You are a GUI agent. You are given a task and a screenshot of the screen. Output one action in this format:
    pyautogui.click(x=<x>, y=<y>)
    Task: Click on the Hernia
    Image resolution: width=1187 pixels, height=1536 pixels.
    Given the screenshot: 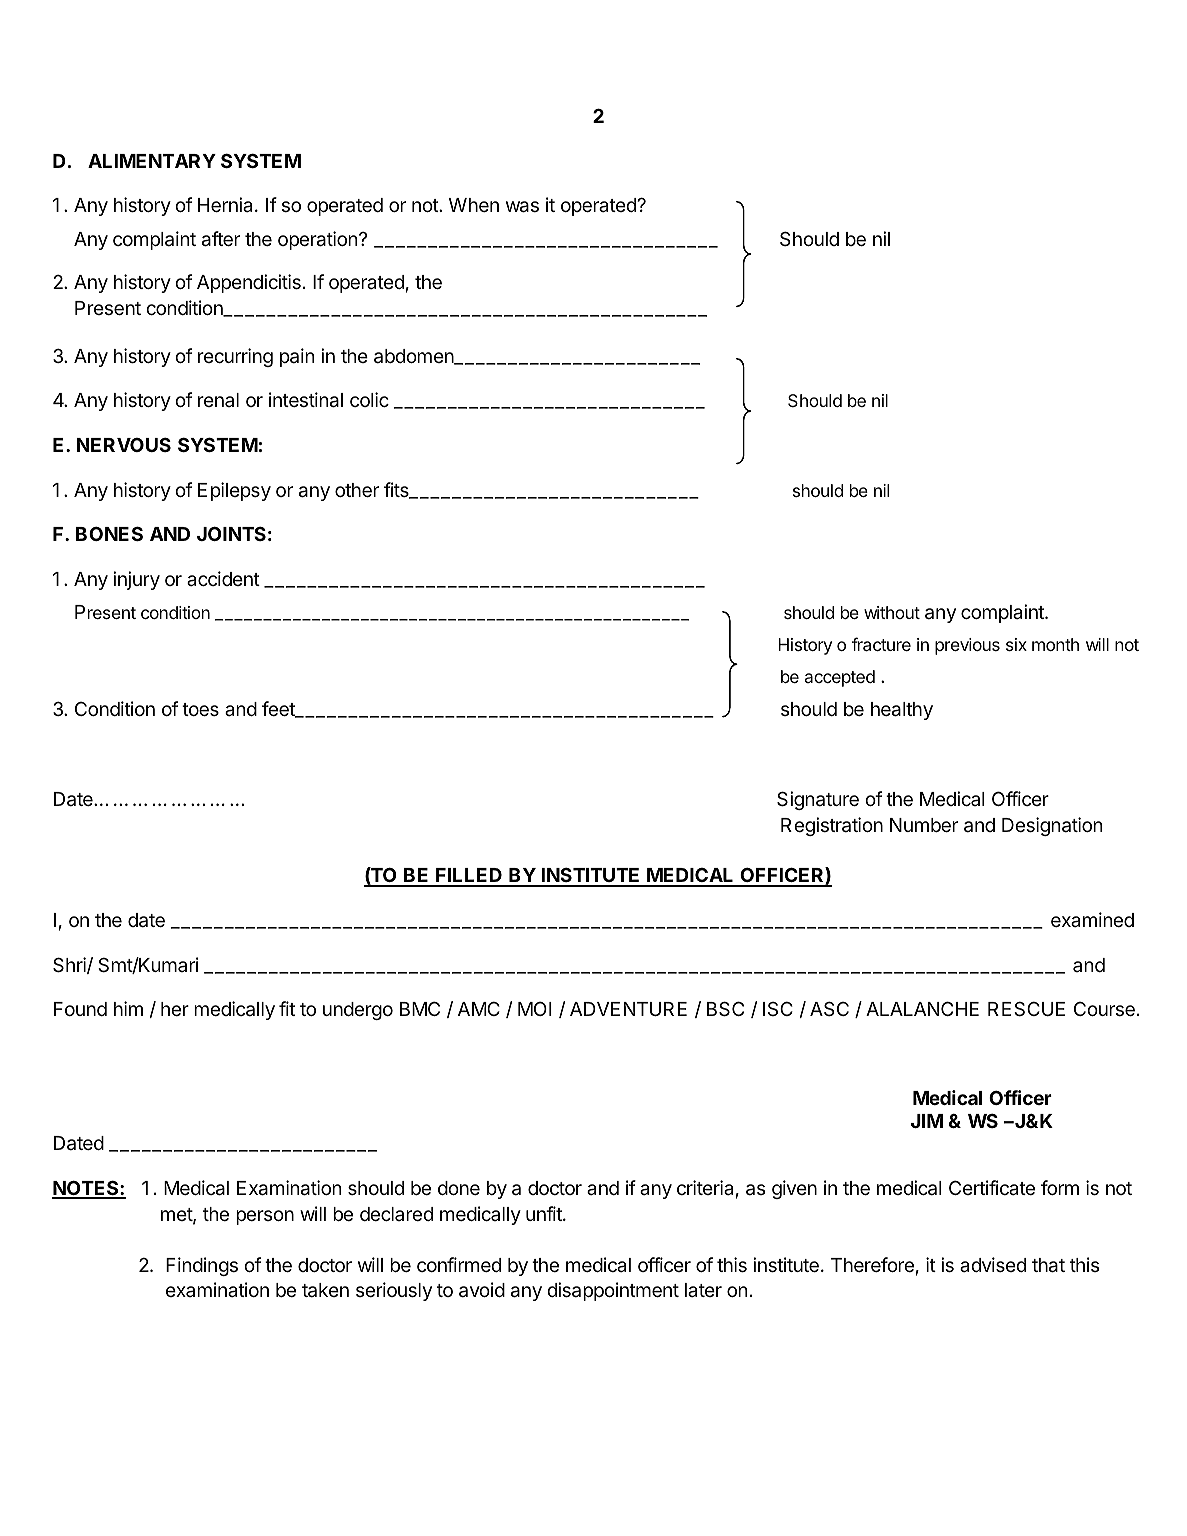 What is the action you would take?
    pyautogui.click(x=227, y=204)
